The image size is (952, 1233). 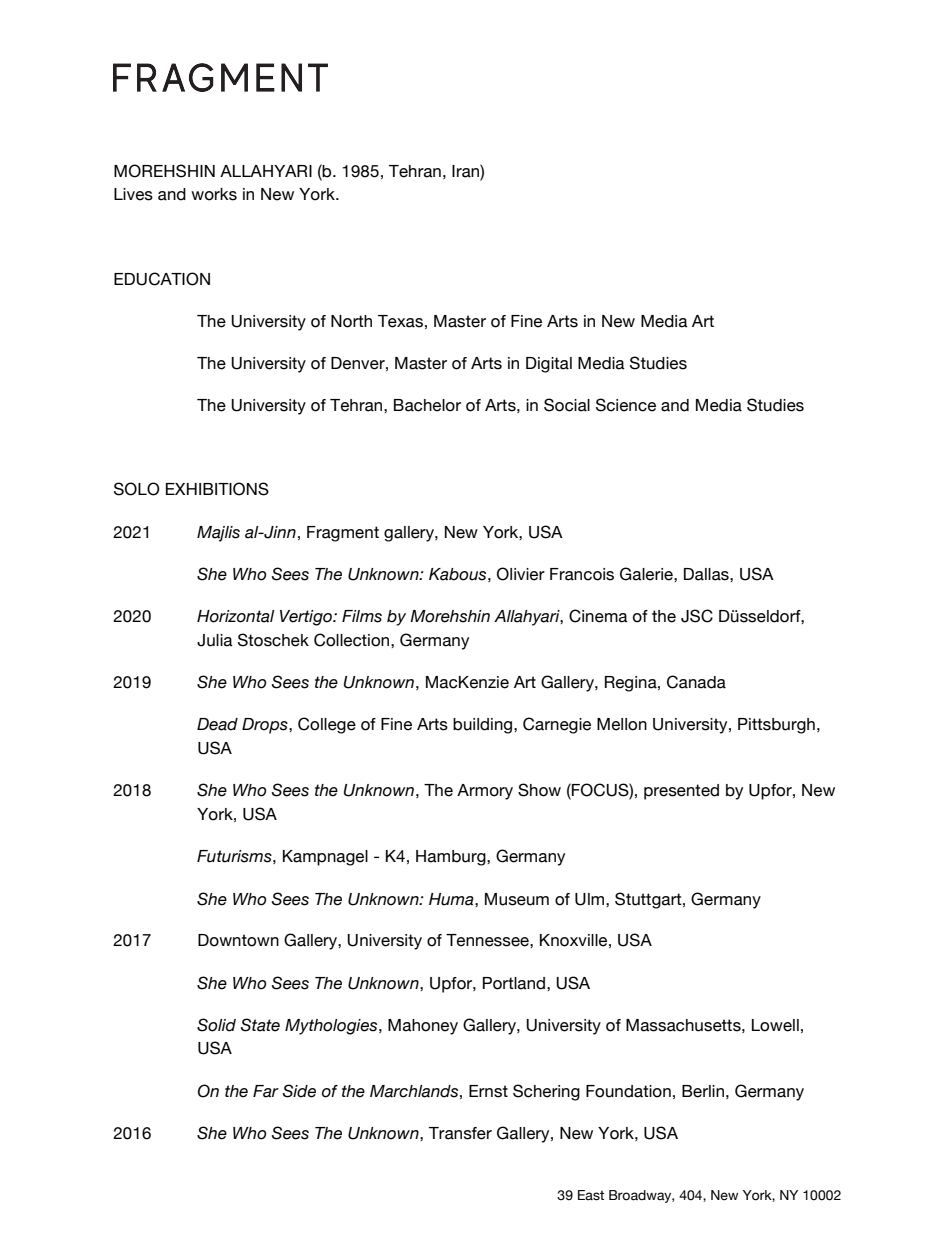 I want to click on Digital, so click(x=549, y=365).
